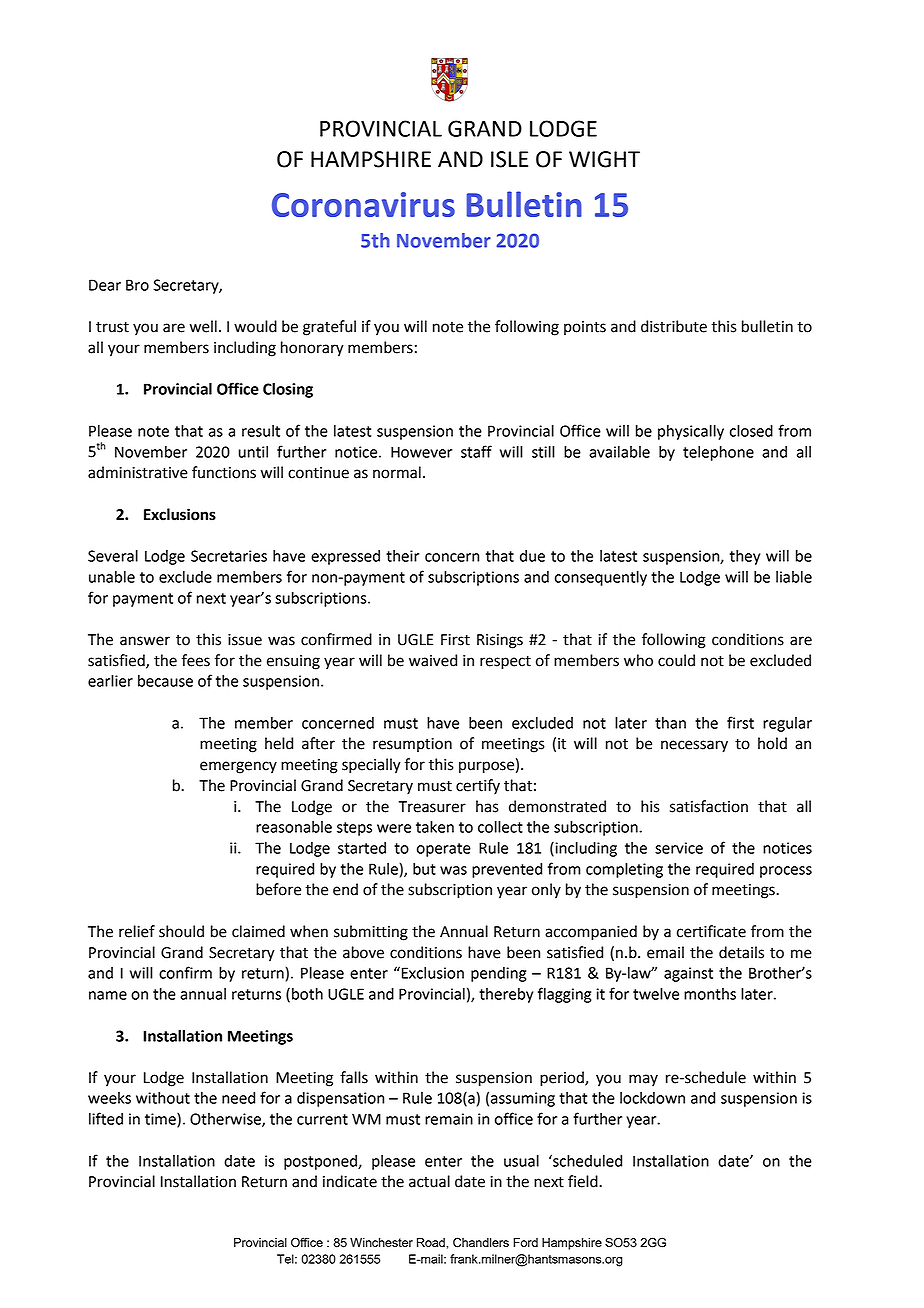 Image resolution: width=924 pixels, height=1308 pixels. What do you see at coordinates (604, 159) in the screenshot?
I see `WIGHT` at bounding box center [604, 159].
